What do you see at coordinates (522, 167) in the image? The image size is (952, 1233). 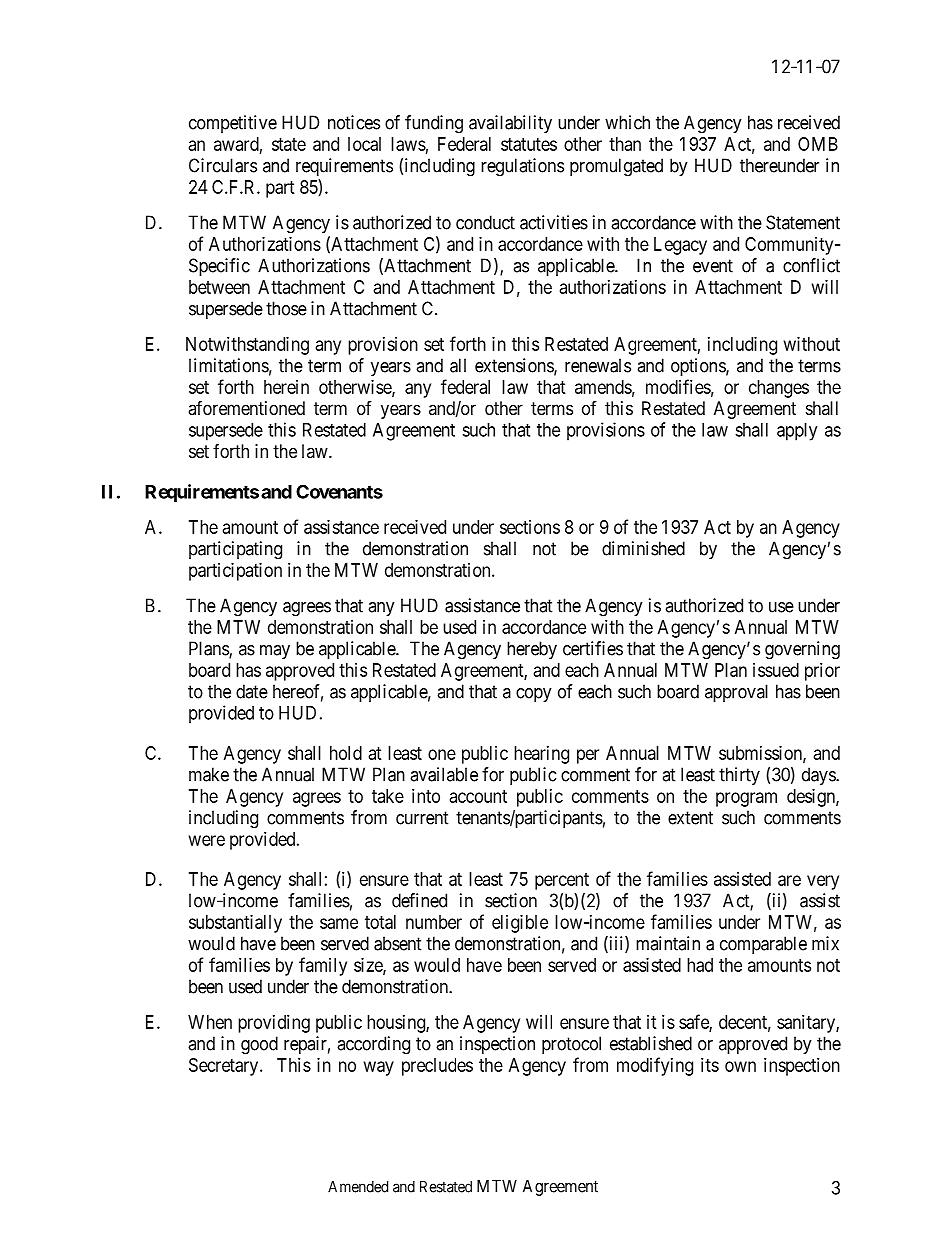 I see `regulations` at bounding box center [522, 167].
